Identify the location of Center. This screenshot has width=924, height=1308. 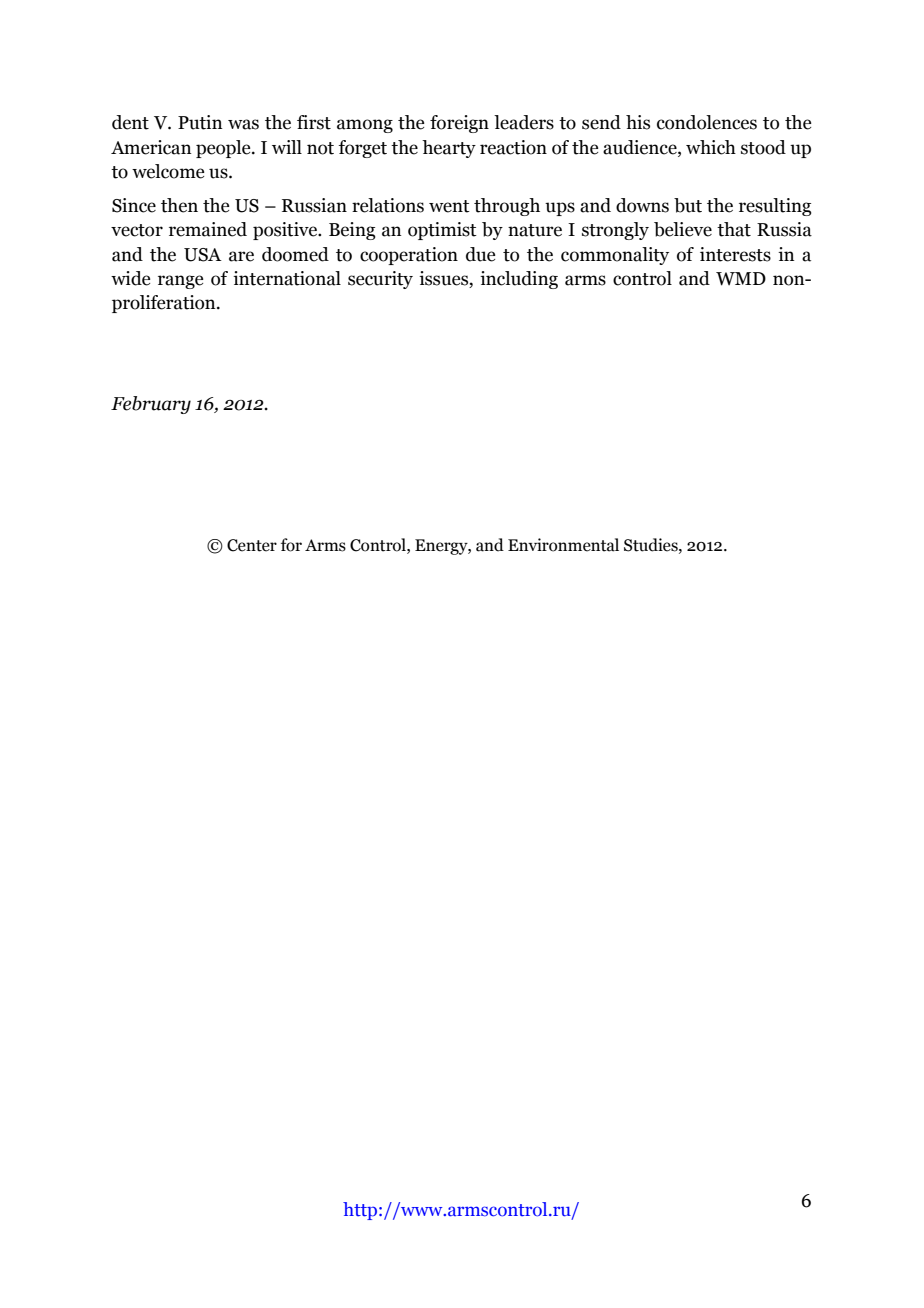
(252, 545).
